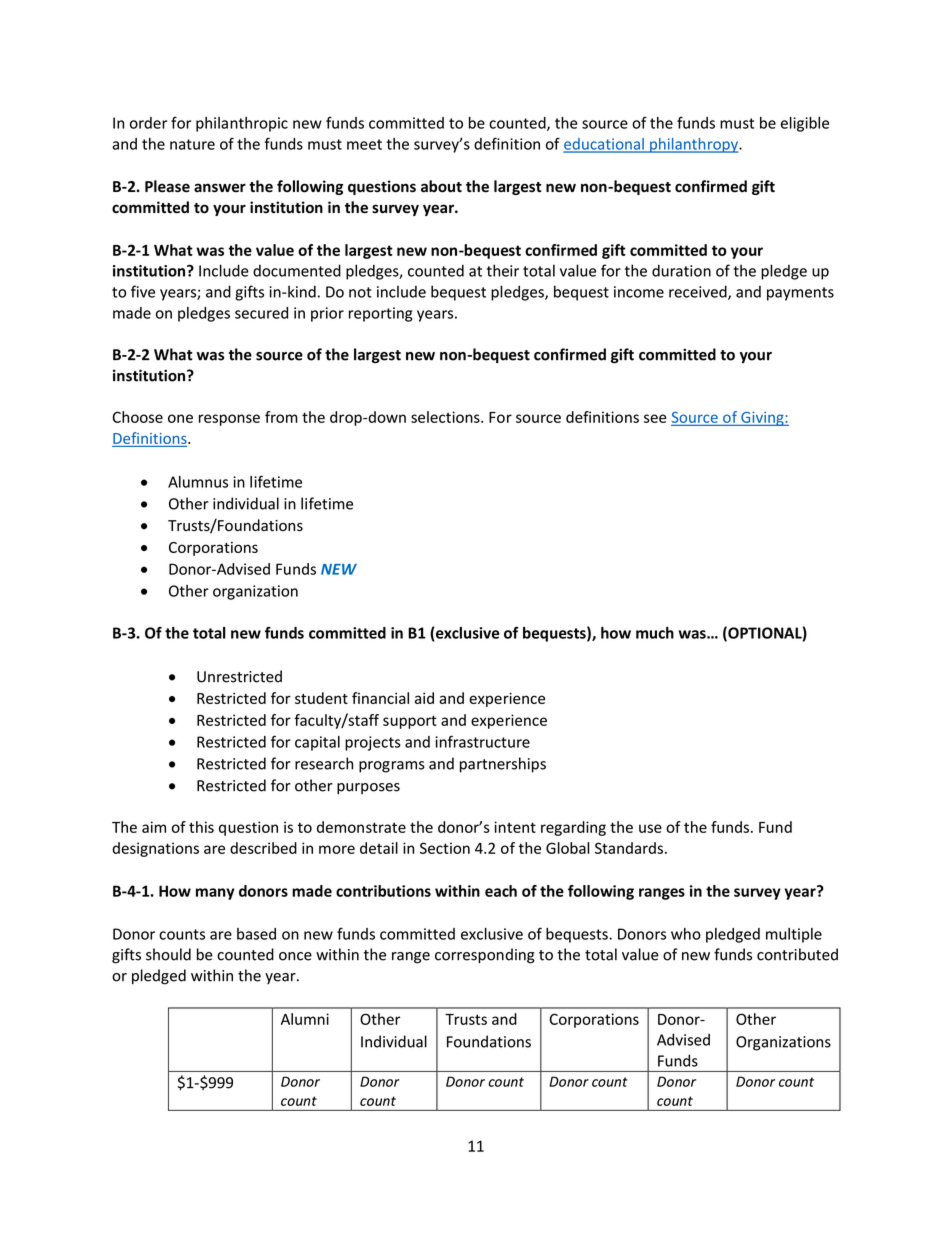 Image resolution: width=952 pixels, height=1233 pixels. Describe the element at coordinates (655, 633) in the document. I see `much` at that location.
